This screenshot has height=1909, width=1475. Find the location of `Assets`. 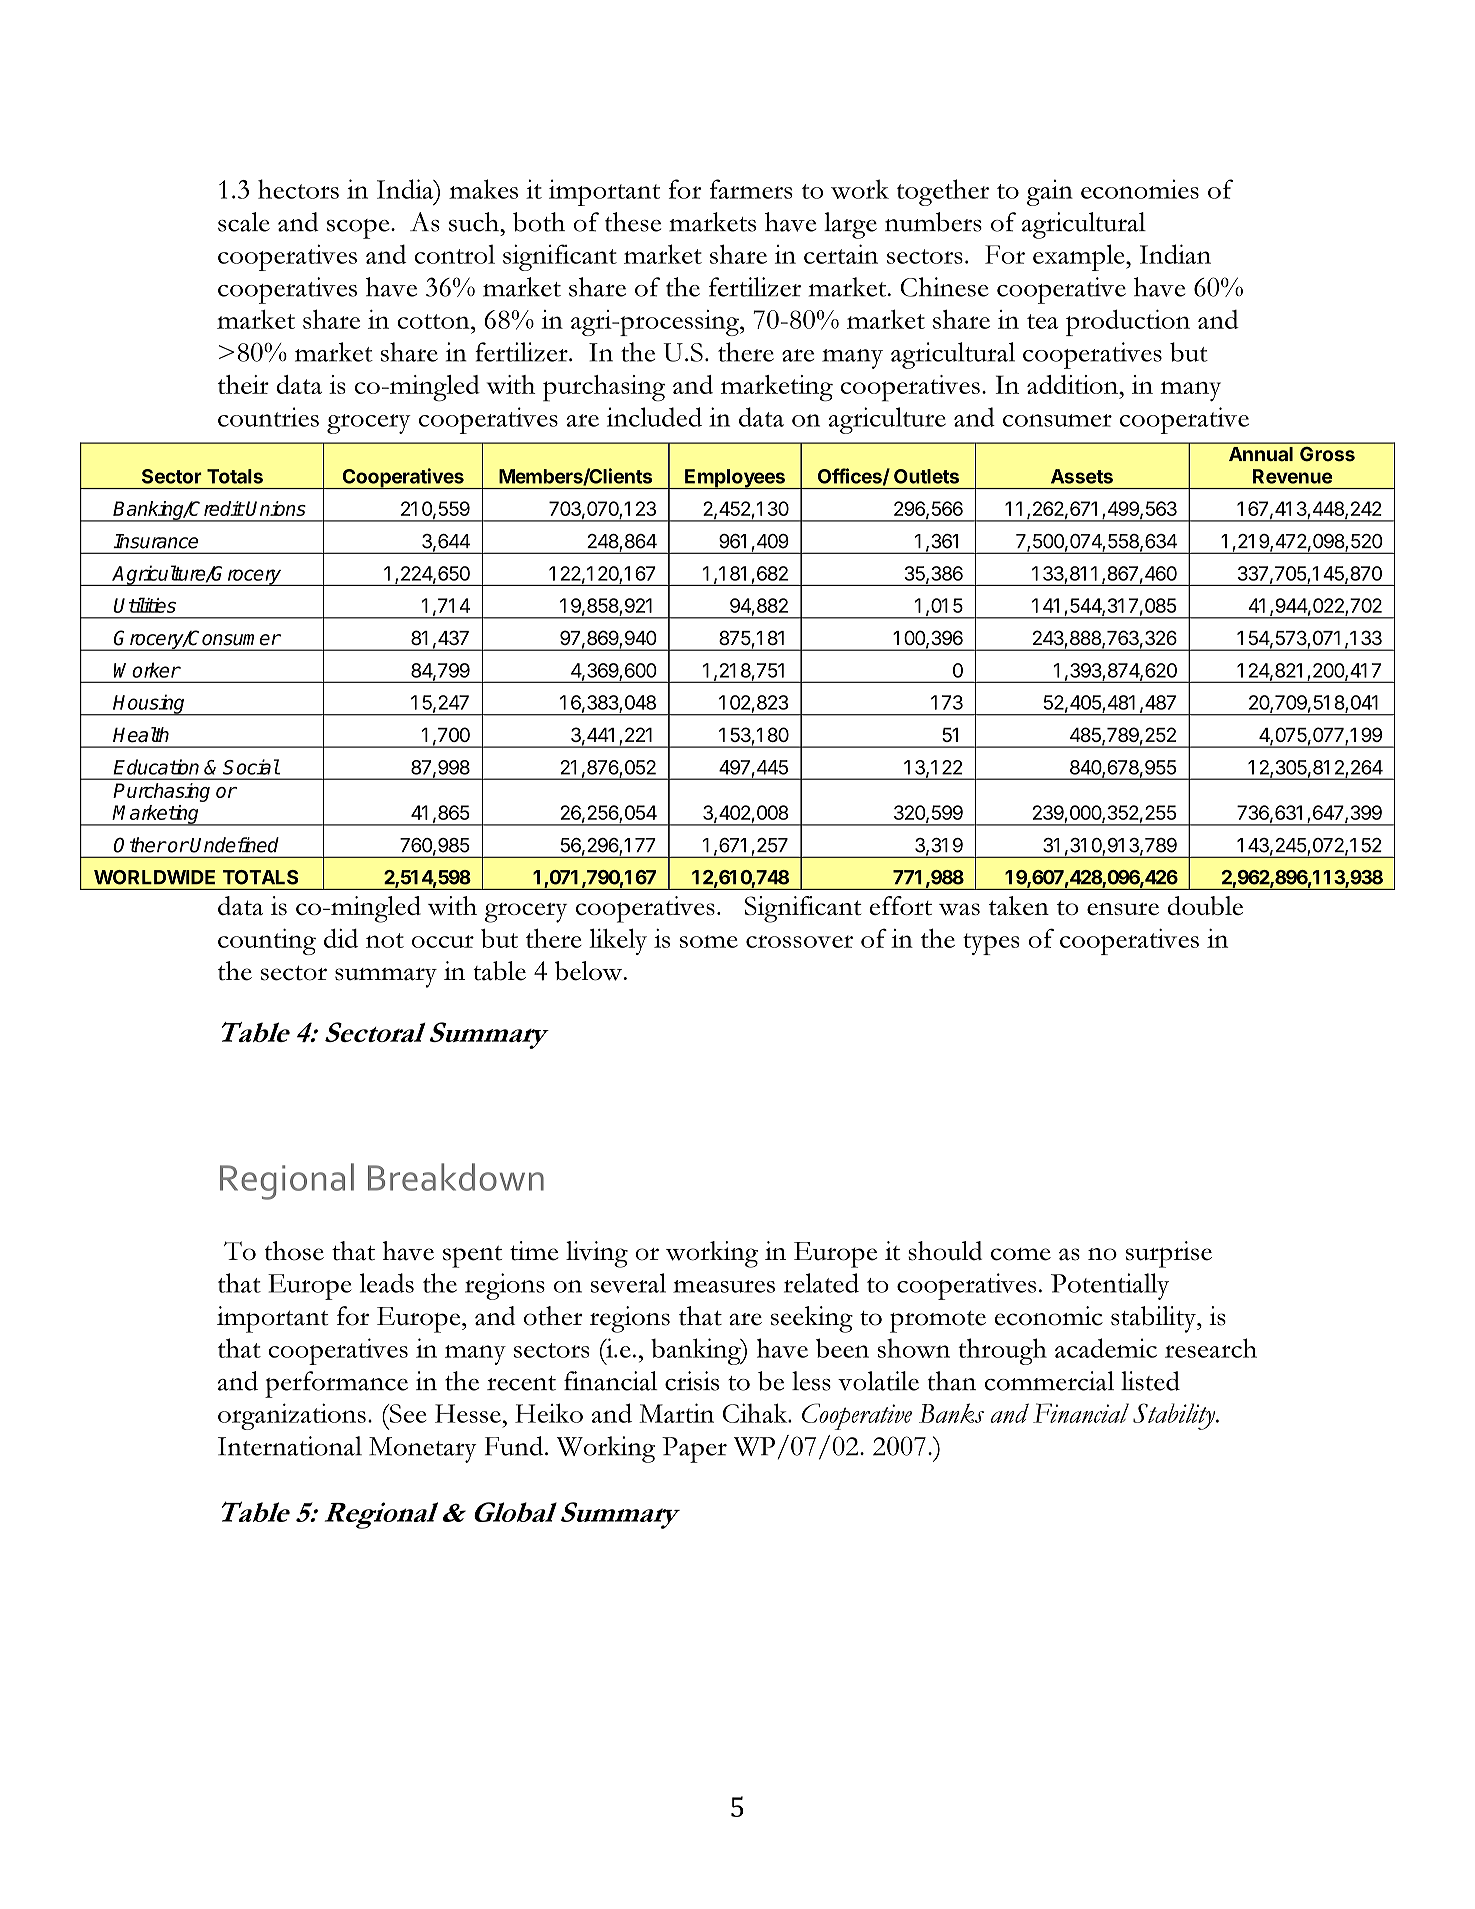

Assets is located at coordinates (1082, 476).
